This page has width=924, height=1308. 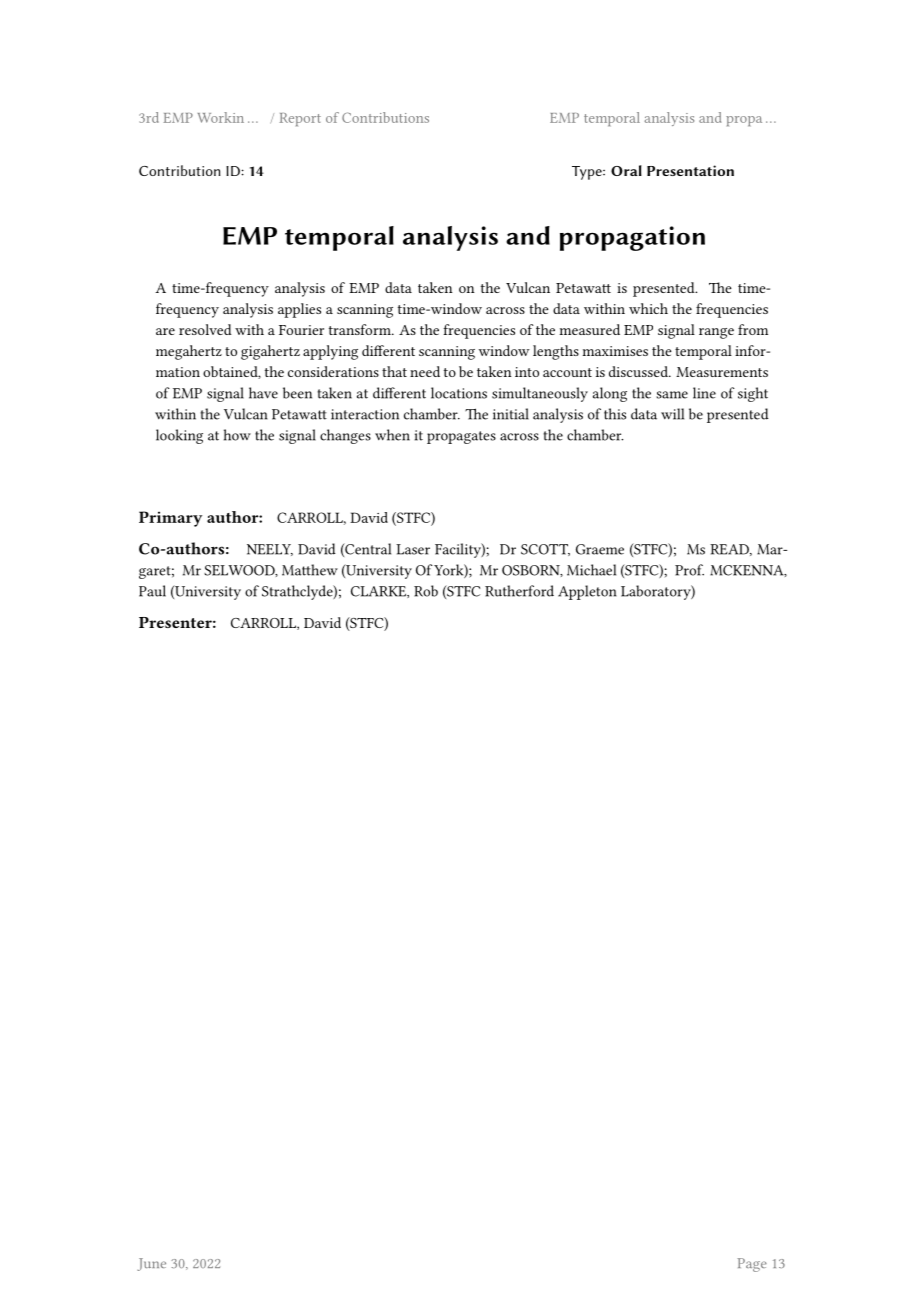 I want to click on Paul, so click(x=152, y=591).
